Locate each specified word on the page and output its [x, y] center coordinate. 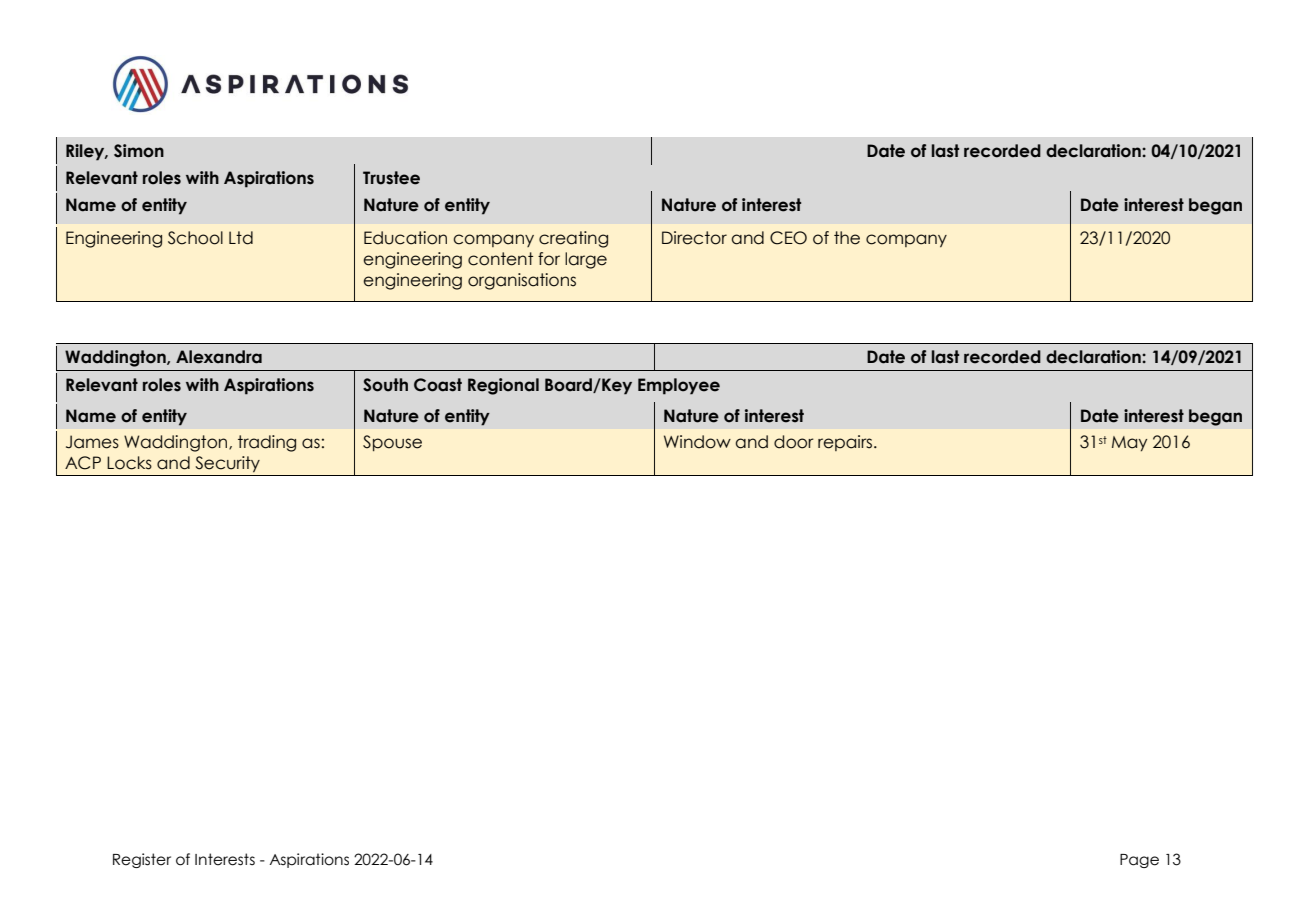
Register [142, 860]
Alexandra [219, 357]
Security [227, 464]
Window [697, 442]
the [847, 238]
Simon [139, 151]
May [1129, 444]
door [794, 442]
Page [1139, 861]
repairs [846, 443]
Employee [679, 386]
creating [573, 239]
